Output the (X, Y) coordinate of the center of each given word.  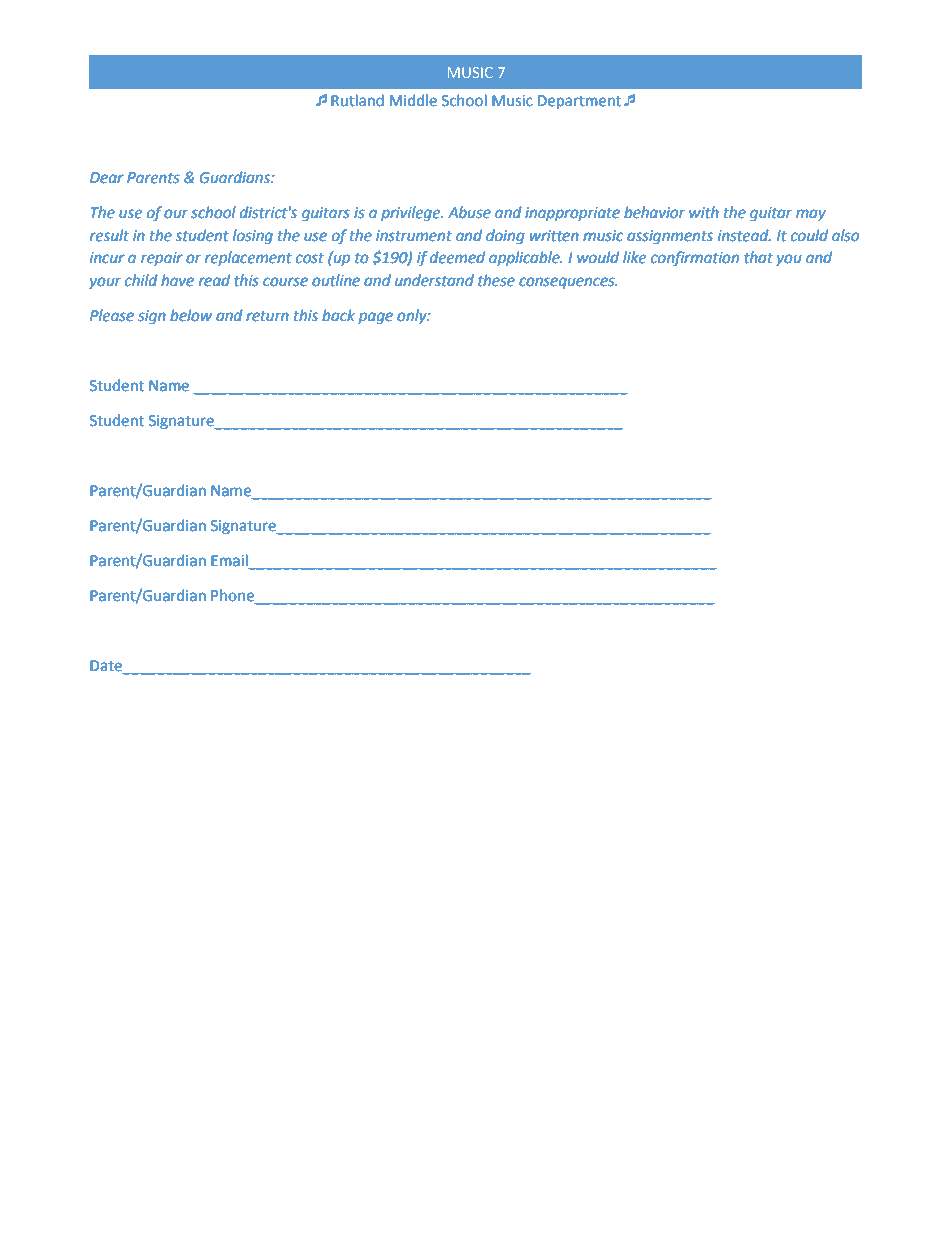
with (704, 212)
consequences (568, 283)
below (191, 315)
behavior (654, 212)
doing (505, 237)
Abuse (469, 212)
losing (253, 237)
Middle (413, 100)
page (375, 318)
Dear (107, 178)
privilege (412, 214)
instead (744, 235)
